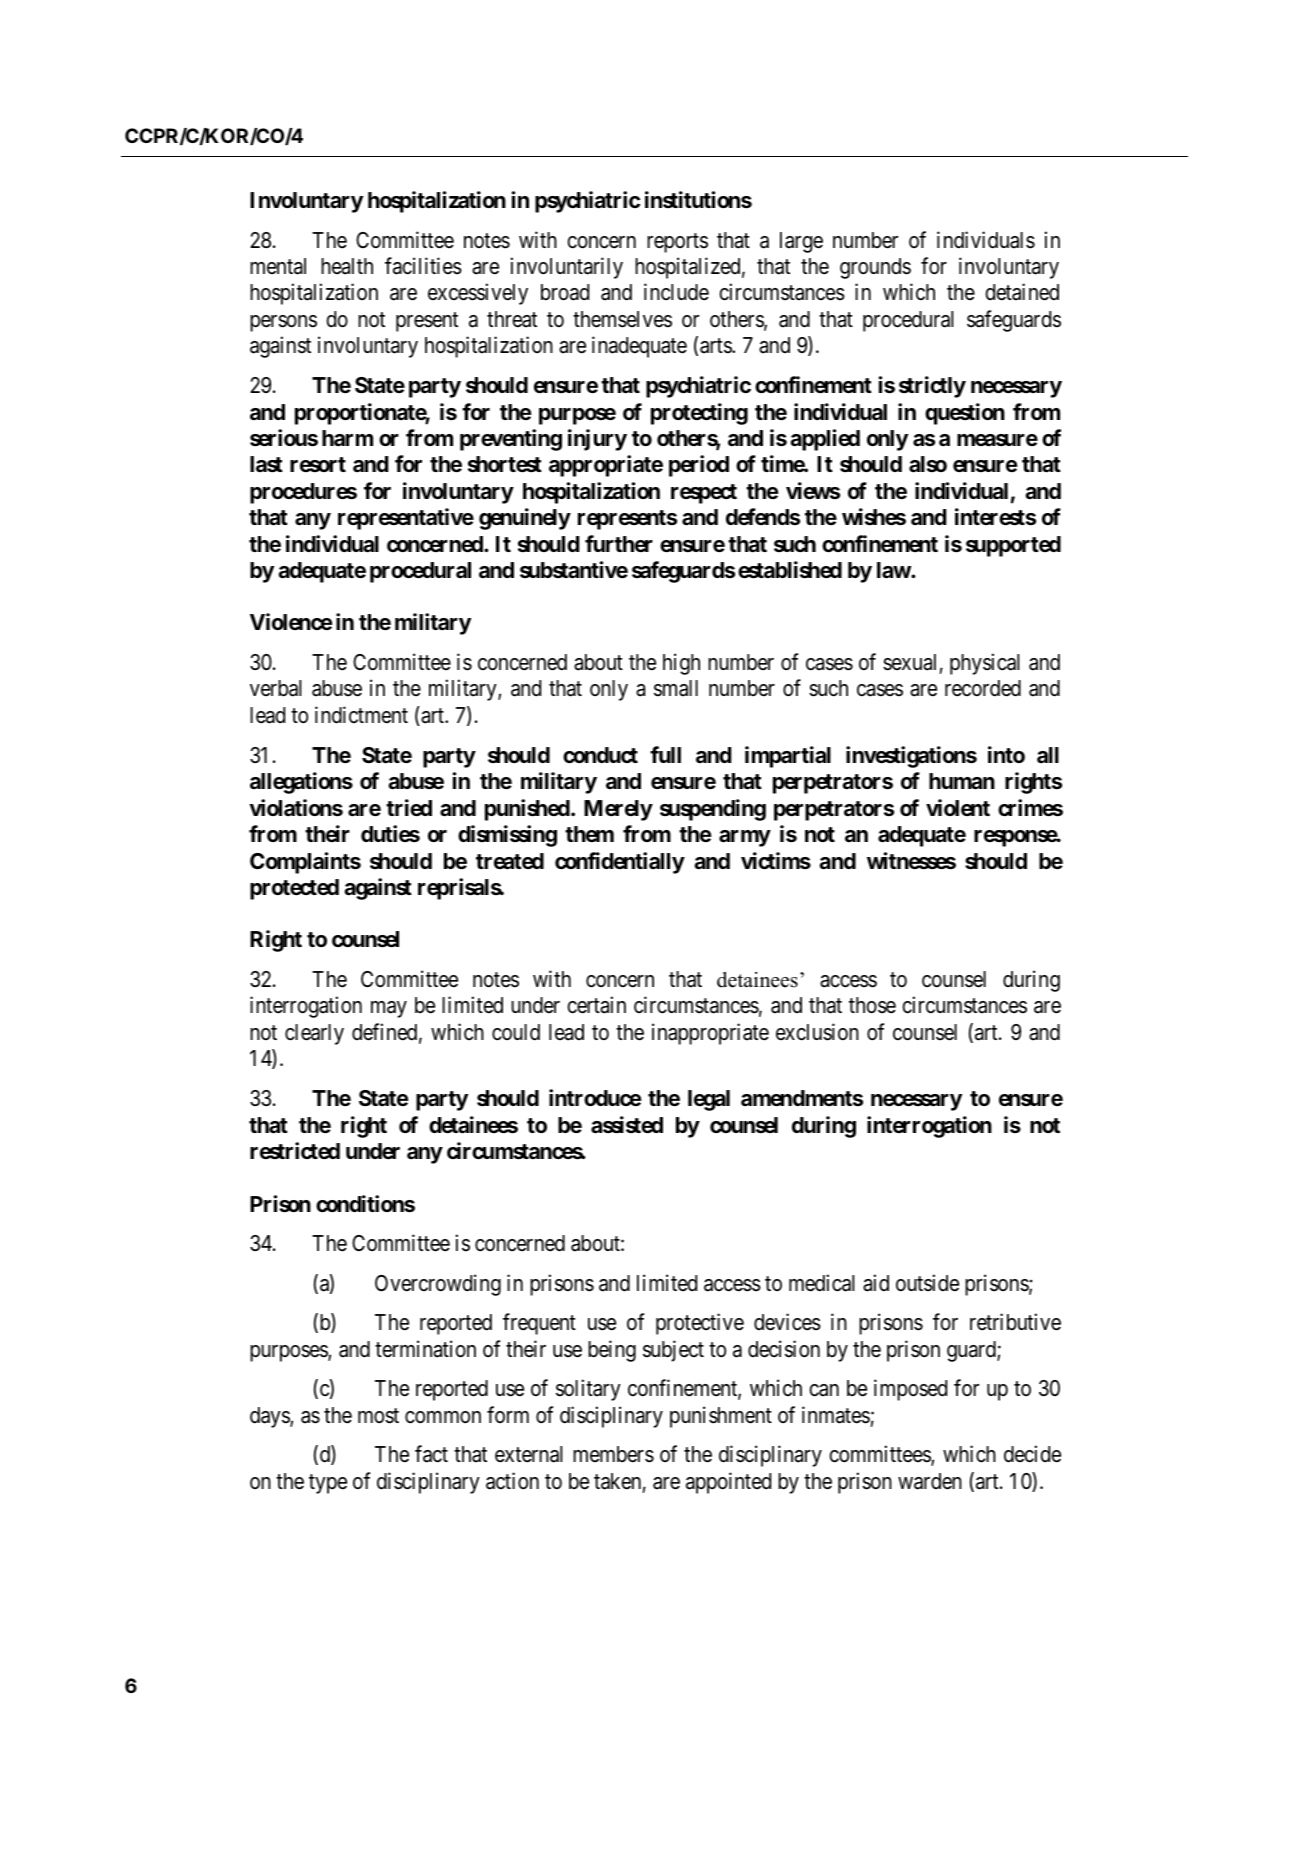  I want to click on indictment, so click(361, 715).
